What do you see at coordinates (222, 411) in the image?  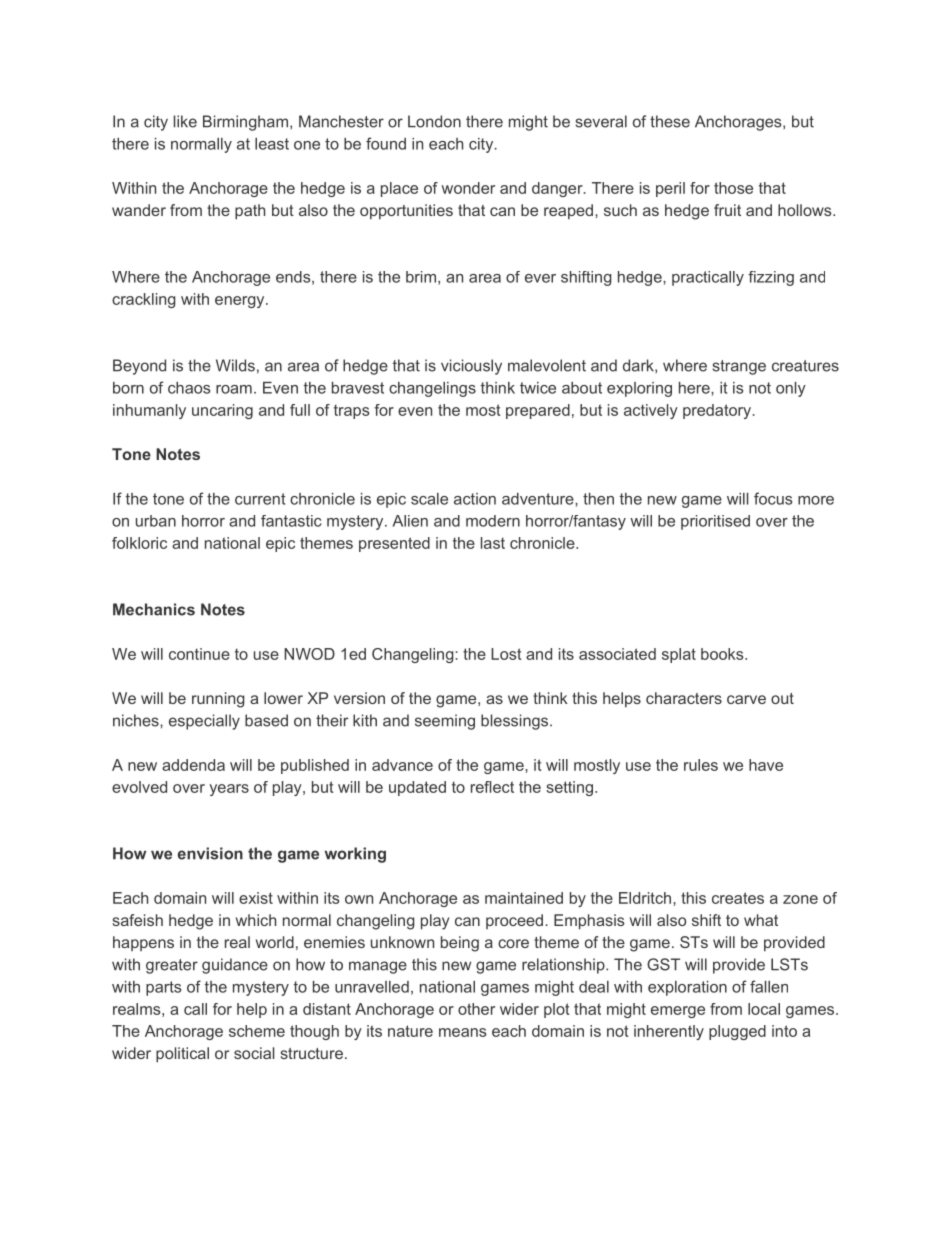 I see `uncaring` at bounding box center [222, 411].
